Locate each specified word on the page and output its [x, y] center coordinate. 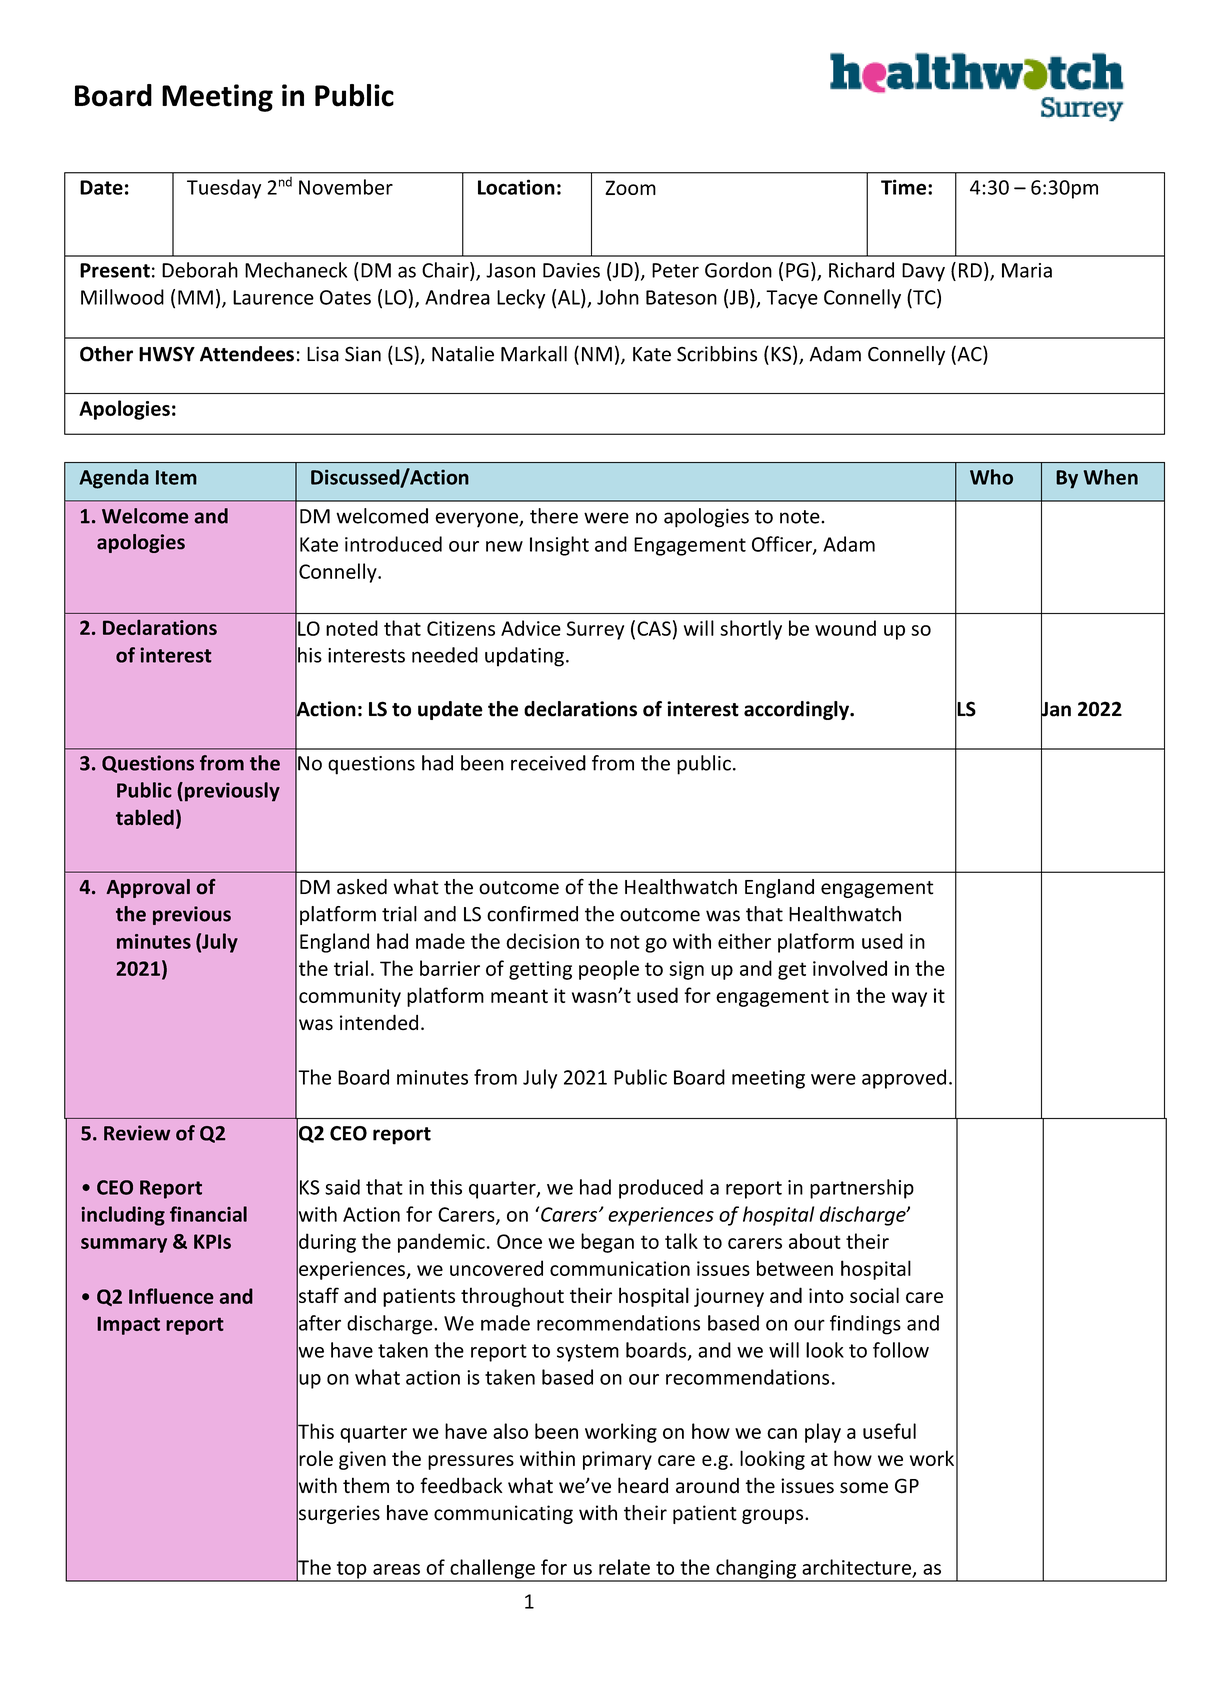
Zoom [630, 187]
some [864, 1488]
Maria [1027, 270]
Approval [148, 888]
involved [850, 968]
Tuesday [224, 189]
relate [624, 1567]
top [351, 1571]
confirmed [532, 914]
